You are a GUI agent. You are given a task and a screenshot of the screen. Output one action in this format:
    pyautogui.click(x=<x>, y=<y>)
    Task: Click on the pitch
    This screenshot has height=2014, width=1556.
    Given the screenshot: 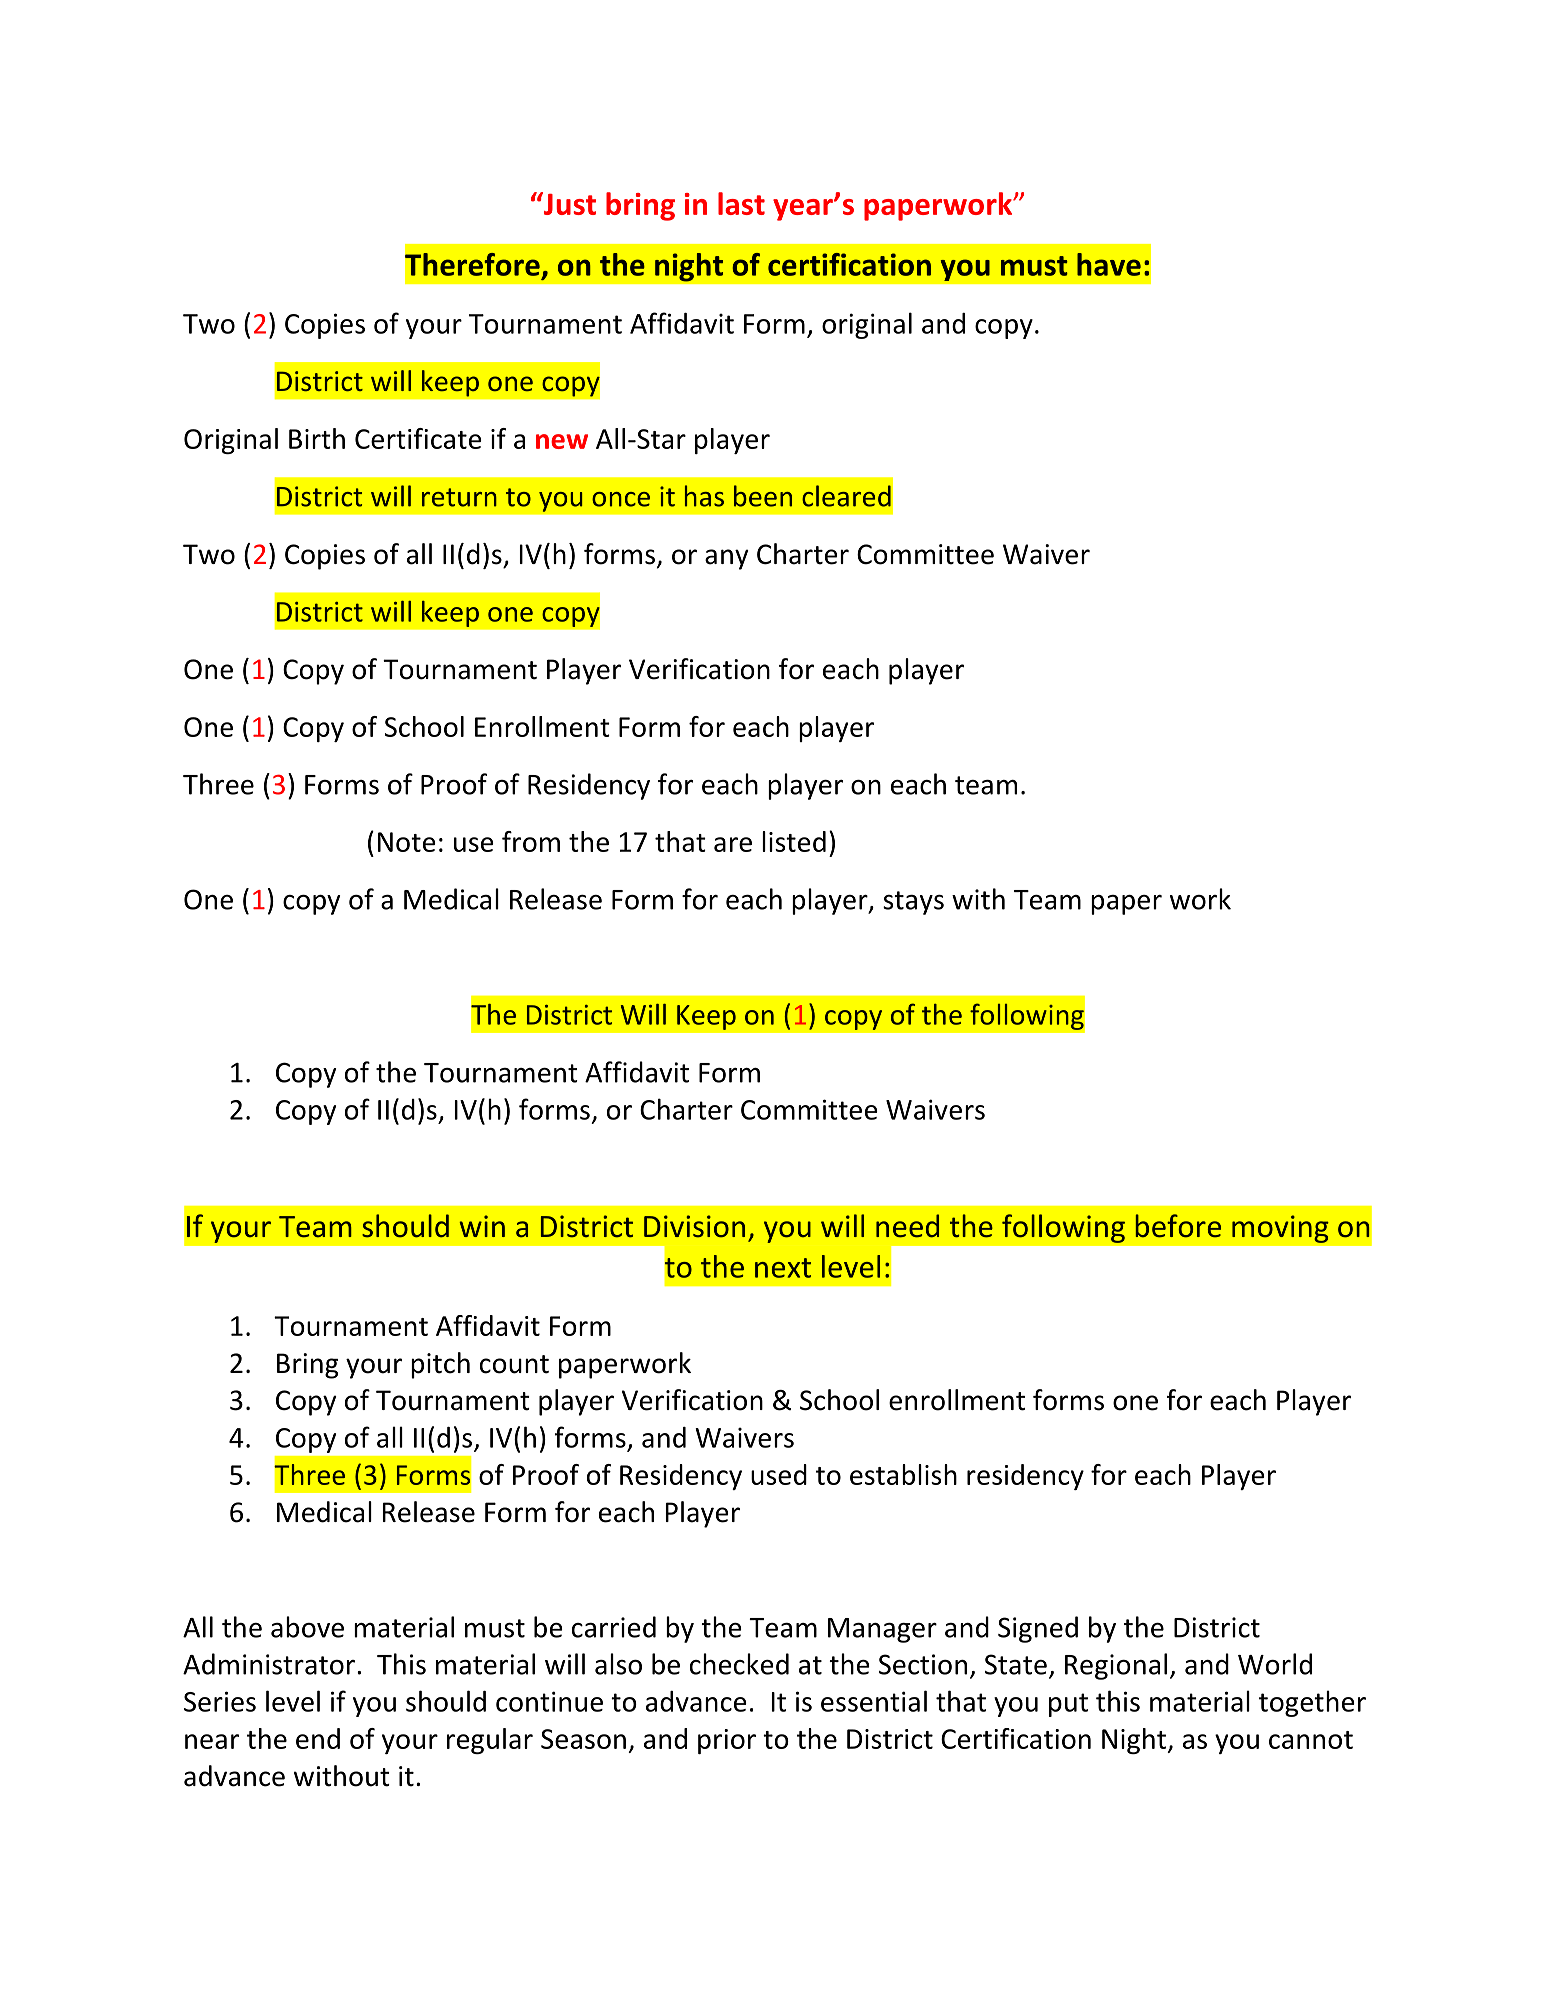 What is the action you would take?
    pyautogui.click(x=440, y=1365)
